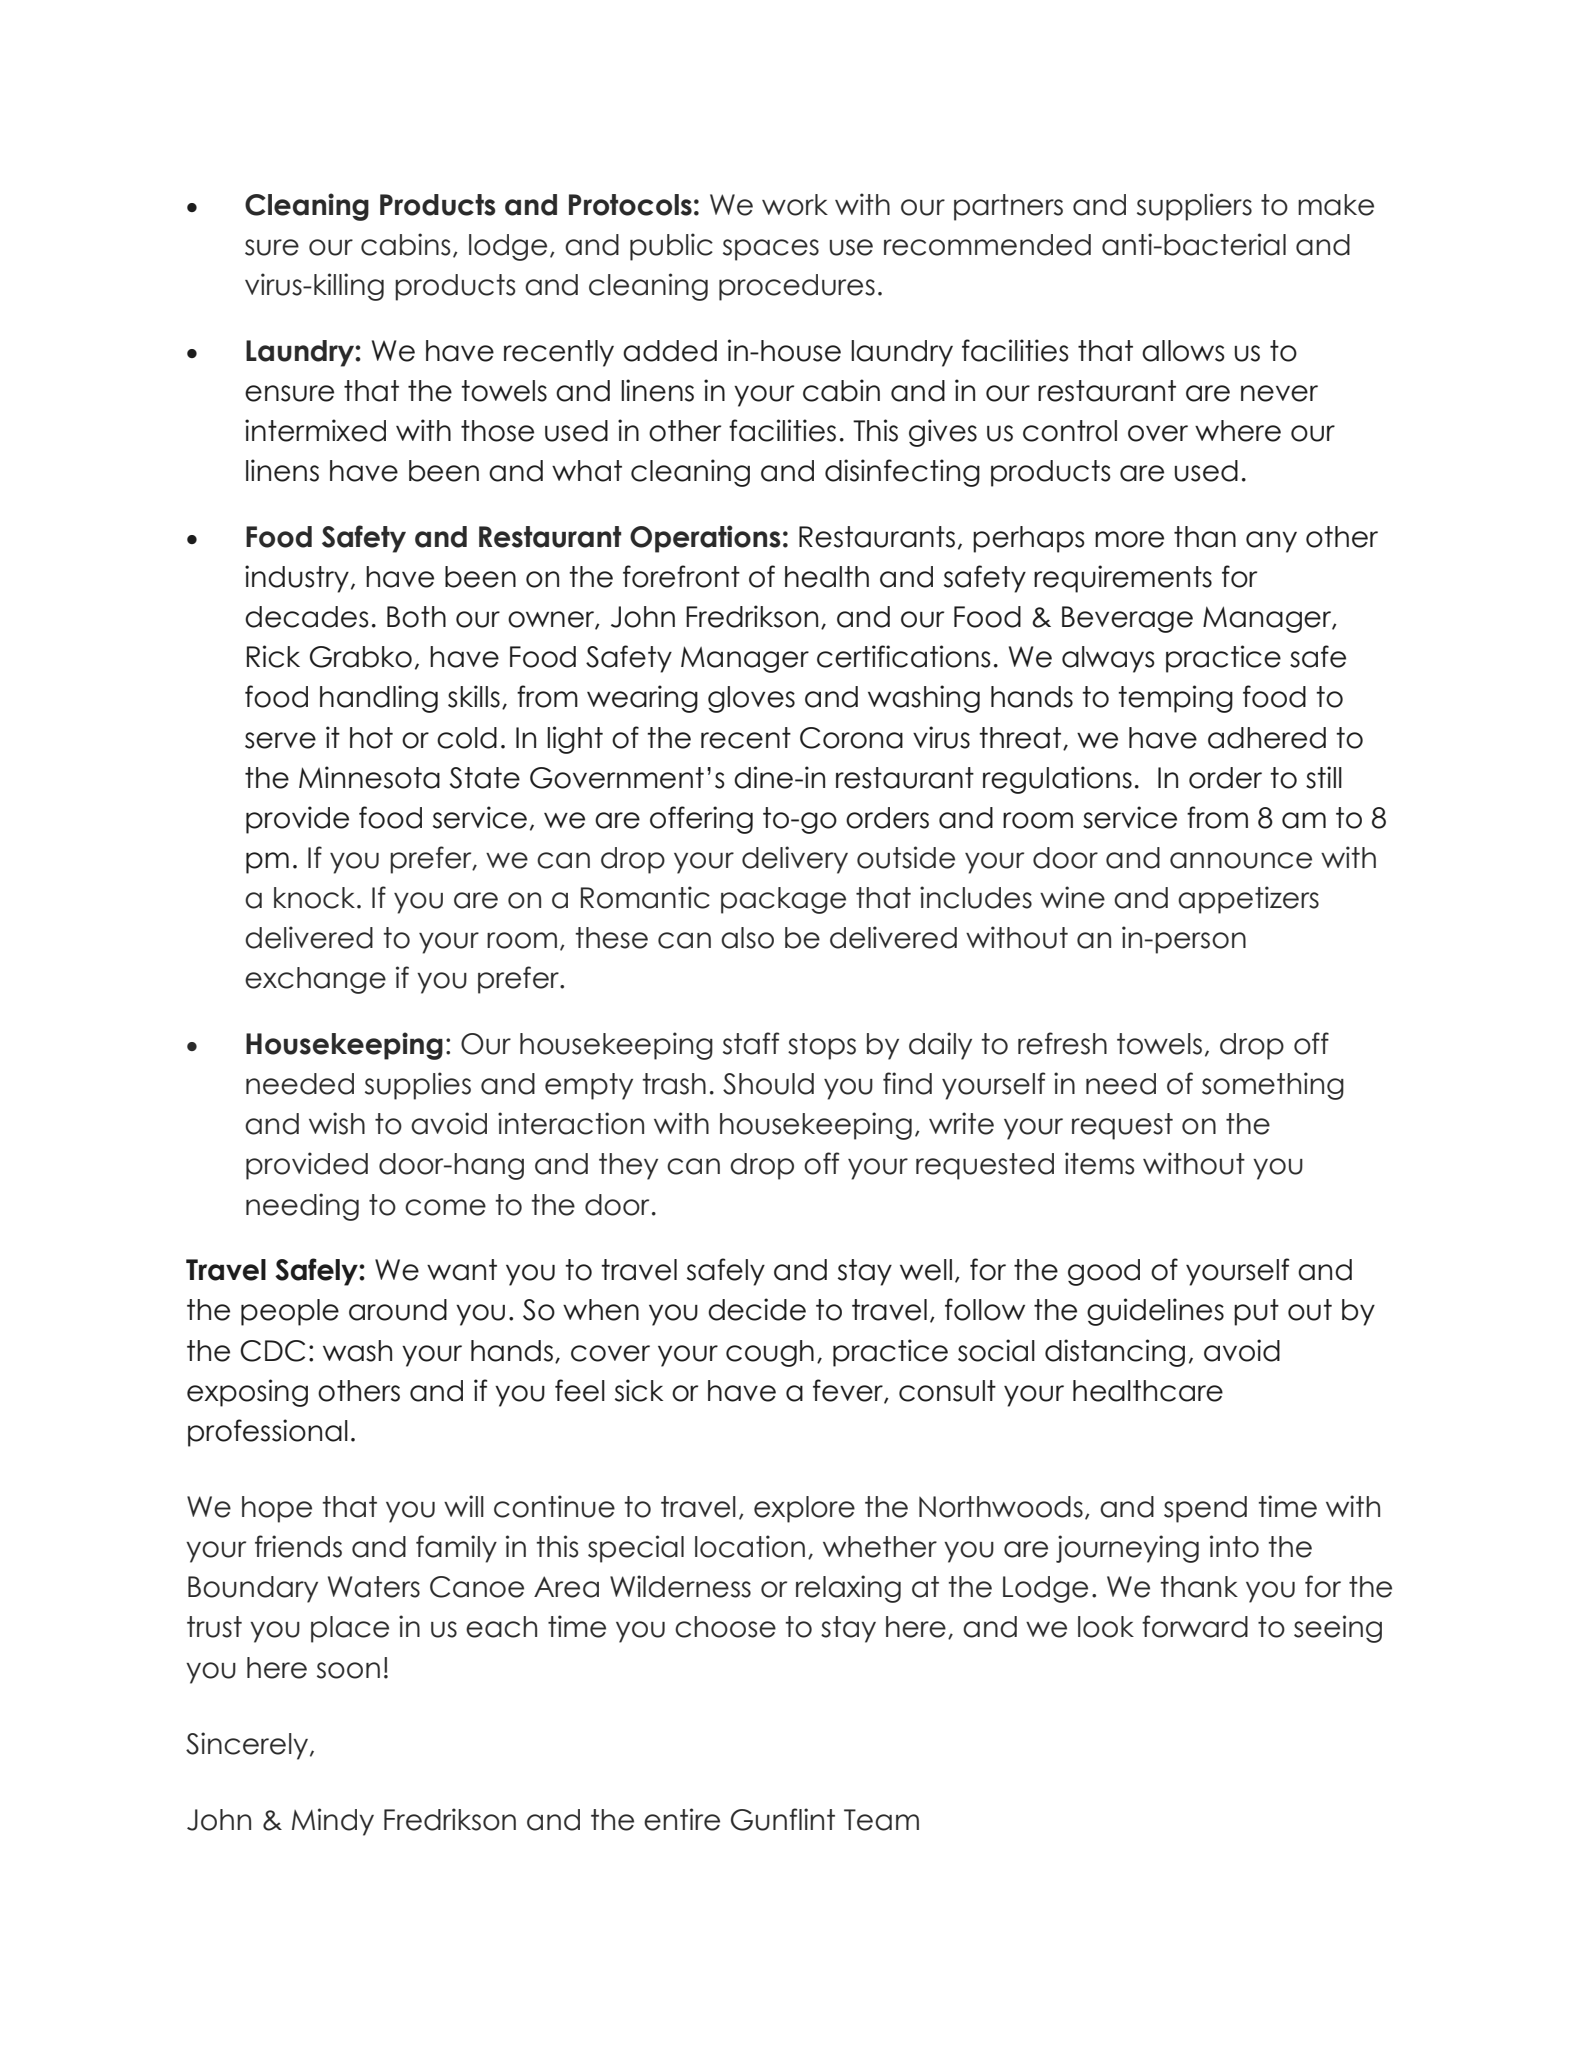  What do you see at coordinates (804, 1509) in the screenshot?
I see `explore` at bounding box center [804, 1509].
